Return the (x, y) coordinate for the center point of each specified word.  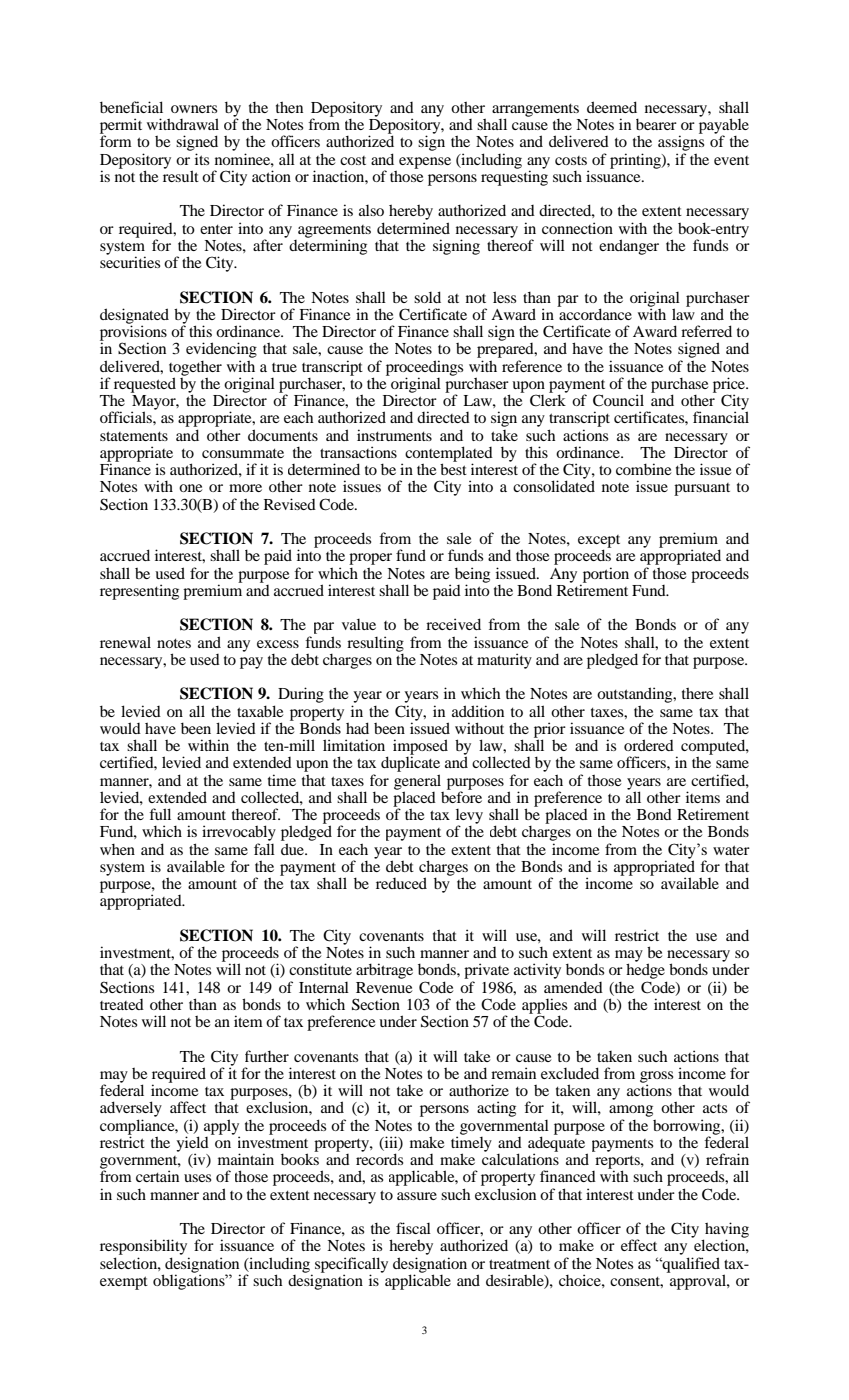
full (160, 814)
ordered (649, 745)
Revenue (384, 987)
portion (604, 576)
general (417, 783)
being (472, 576)
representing (139, 592)
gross (656, 1078)
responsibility (143, 1247)
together (195, 369)
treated (122, 1004)
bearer (656, 124)
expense (425, 163)
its (202, 159)
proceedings (424, 369)
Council (618, 400)
